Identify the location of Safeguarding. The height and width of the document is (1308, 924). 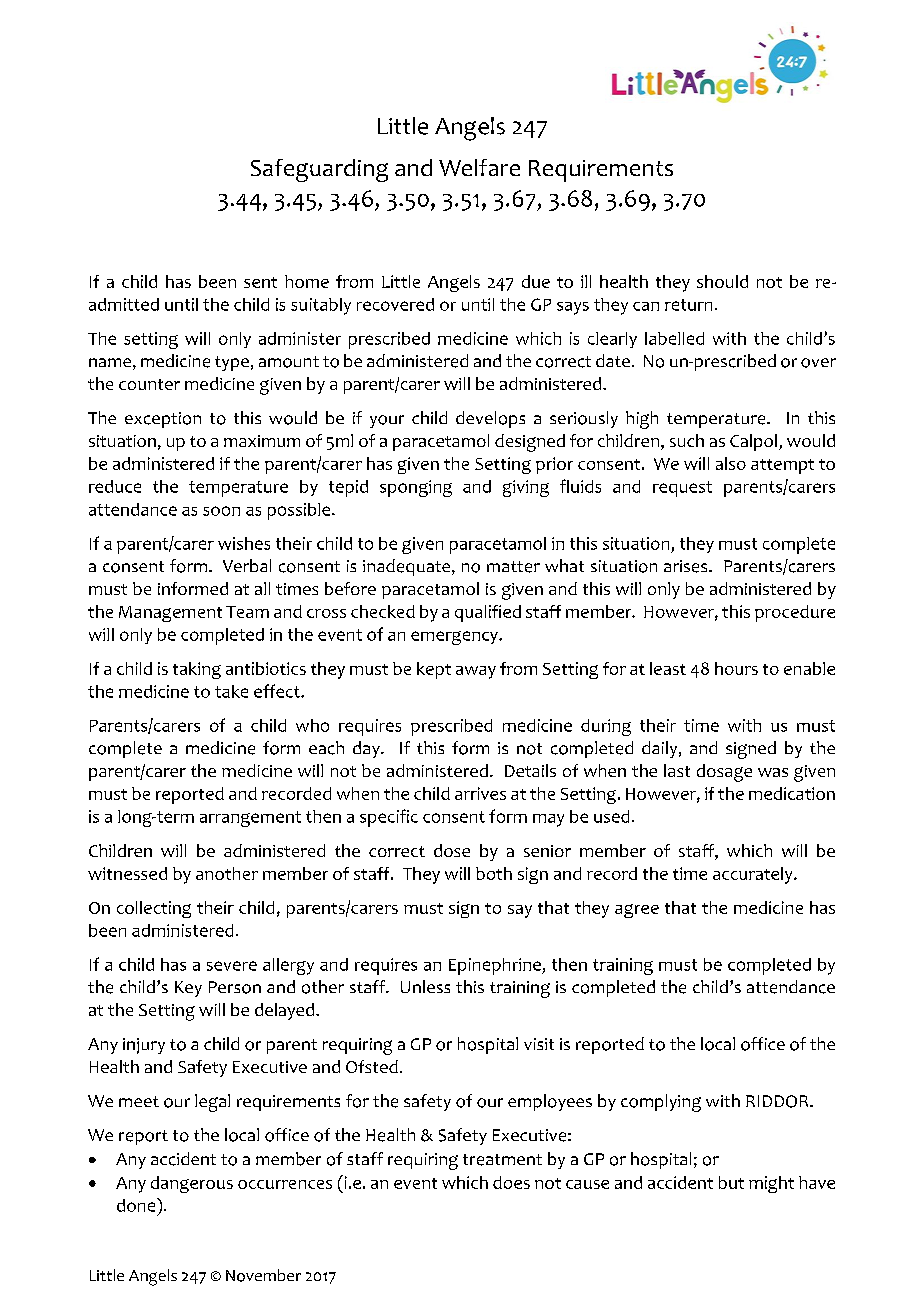
(319, 170).
